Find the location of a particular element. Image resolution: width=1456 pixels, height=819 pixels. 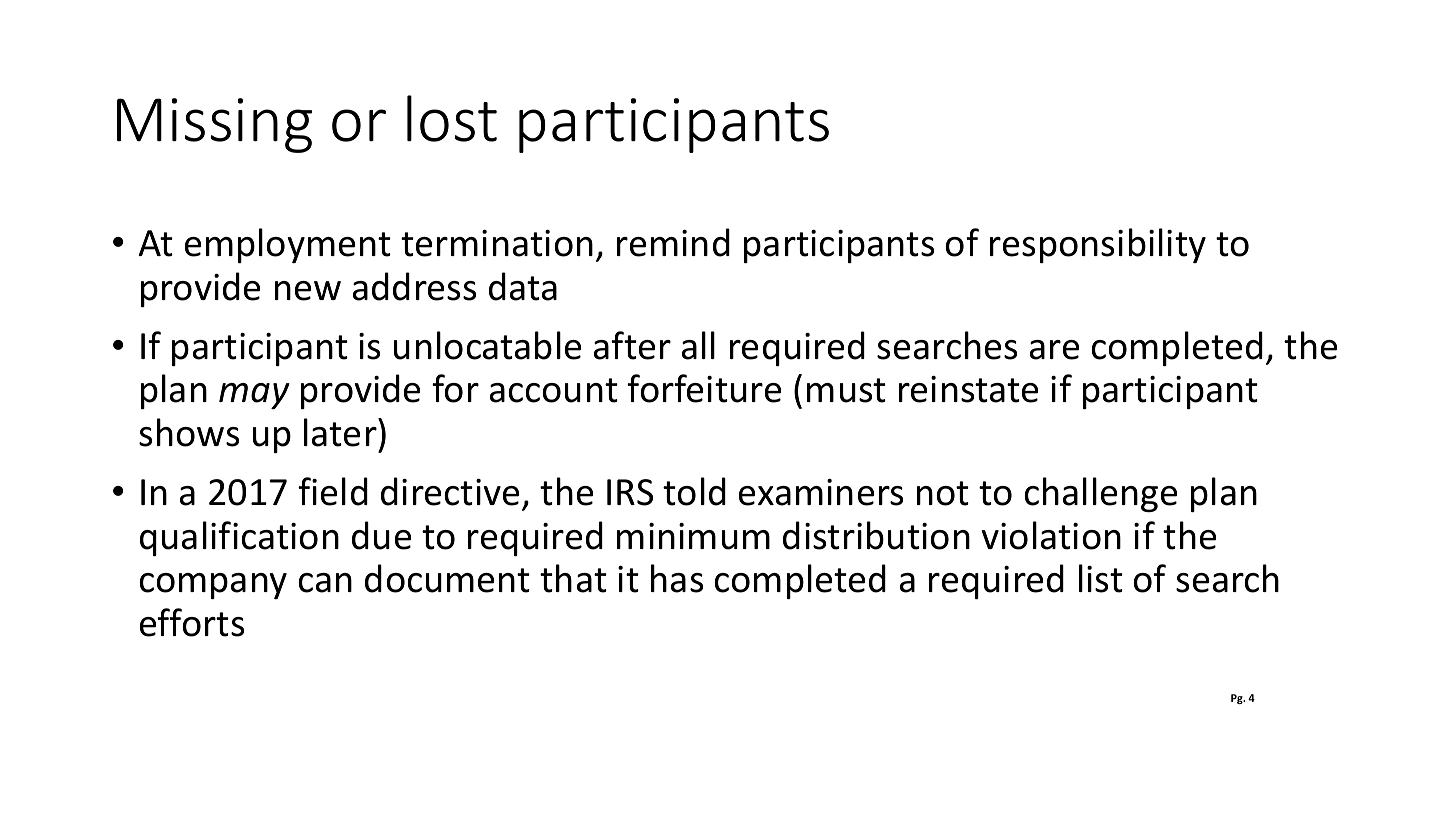

Missing is located at coordinates (214, 125).
